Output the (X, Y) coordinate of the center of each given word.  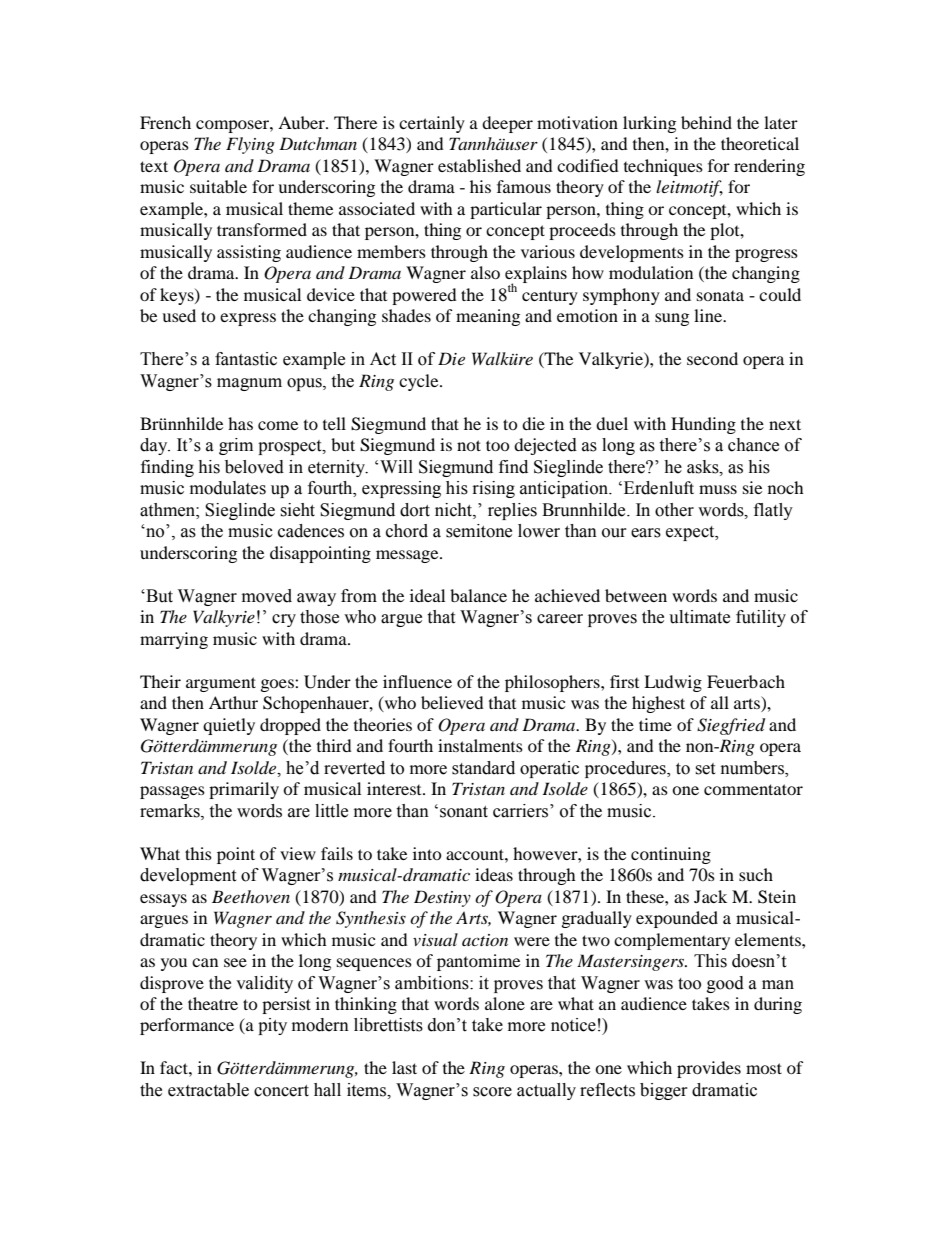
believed (452, 702)
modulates (228, 488)
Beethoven (251, 896)
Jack (710, 896)
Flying (250, 145)
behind (706, 122)
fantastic (246, 359)
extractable (208, 1090)
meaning (488, 317)
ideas (494, 874)
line (709, 315)
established (479, 165)
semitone (479, 531)
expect (691, 533)
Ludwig (673, 683)
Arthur (233, 702)
